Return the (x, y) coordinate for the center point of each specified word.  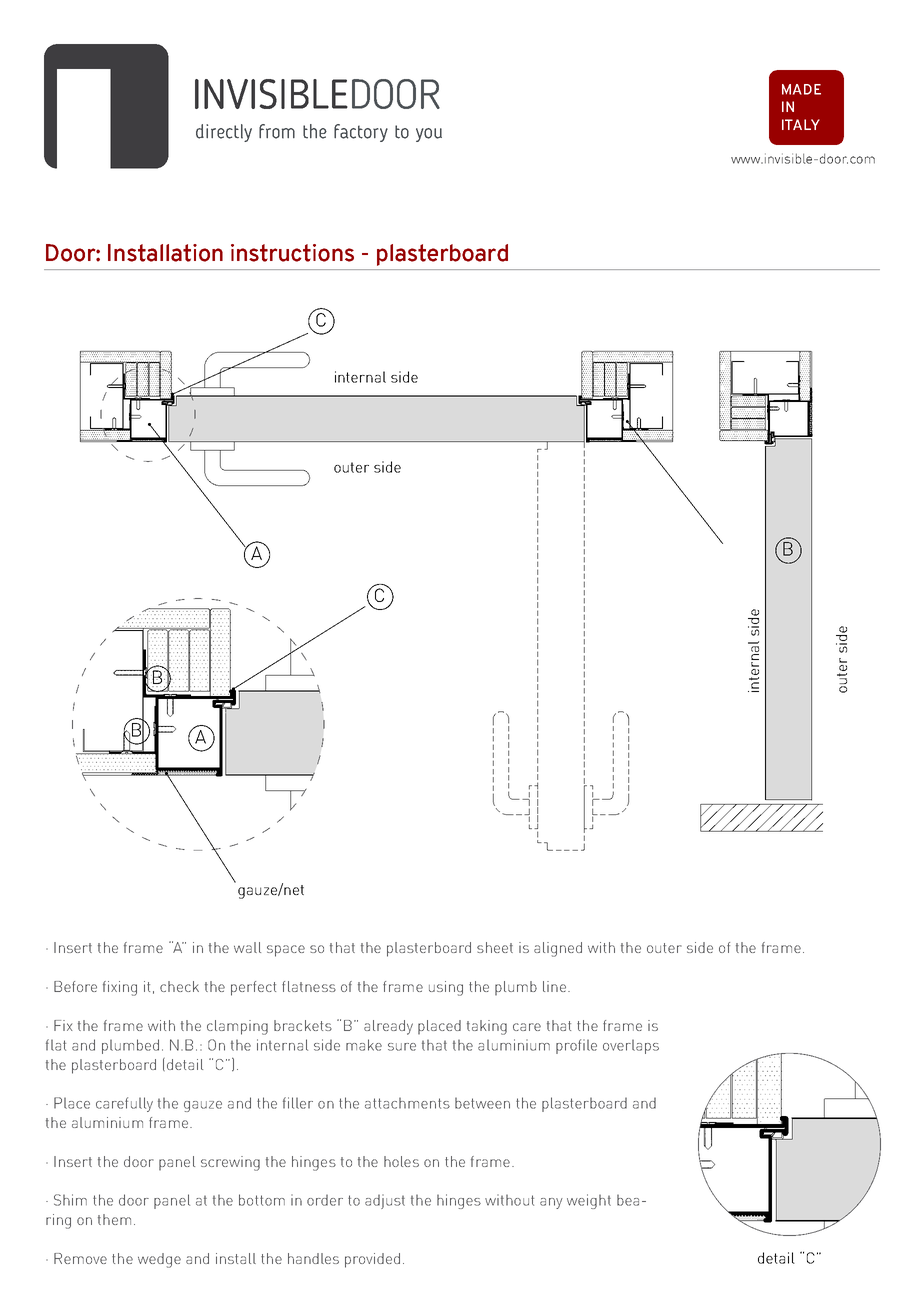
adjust (385, 1201)
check (179, 986)
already (388, 1027)
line (554, 986)
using (446, 988)
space (286, 951)
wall (247, 947)
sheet (495, 947)
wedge (159, 1260)
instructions (292, 253)
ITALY (801, 124)
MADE (801, 89)
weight (589, 1201)
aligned (558, 949)
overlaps (631, 1046)
